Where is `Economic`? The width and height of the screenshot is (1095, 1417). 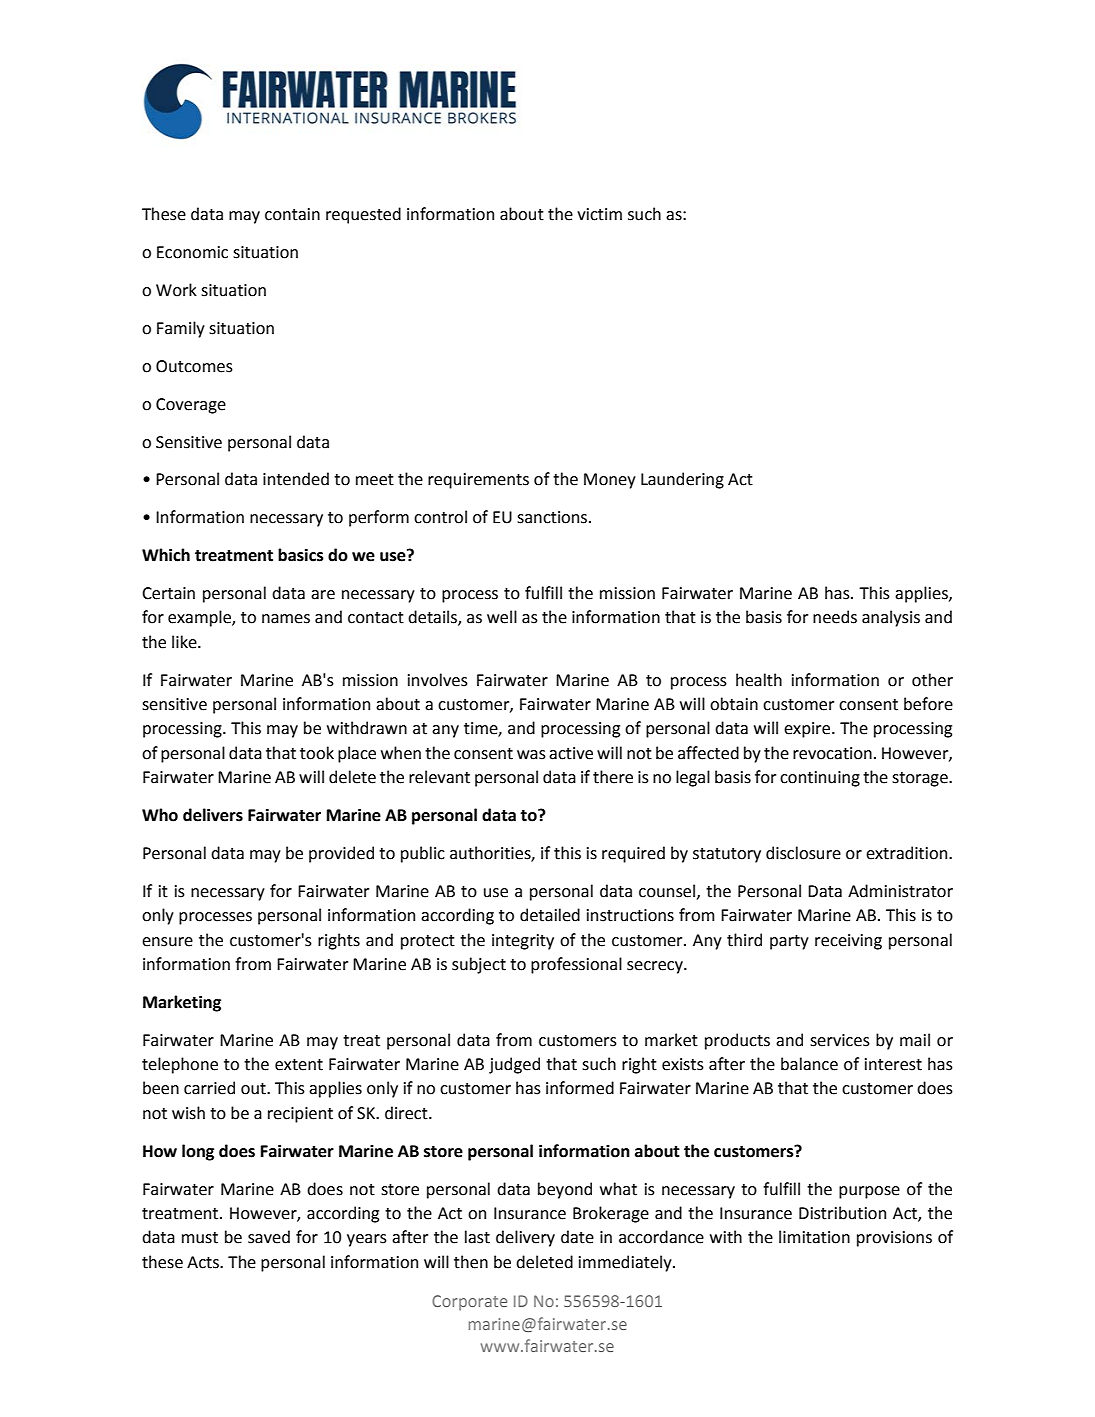
Economic is located at coordinates (192, 252).
